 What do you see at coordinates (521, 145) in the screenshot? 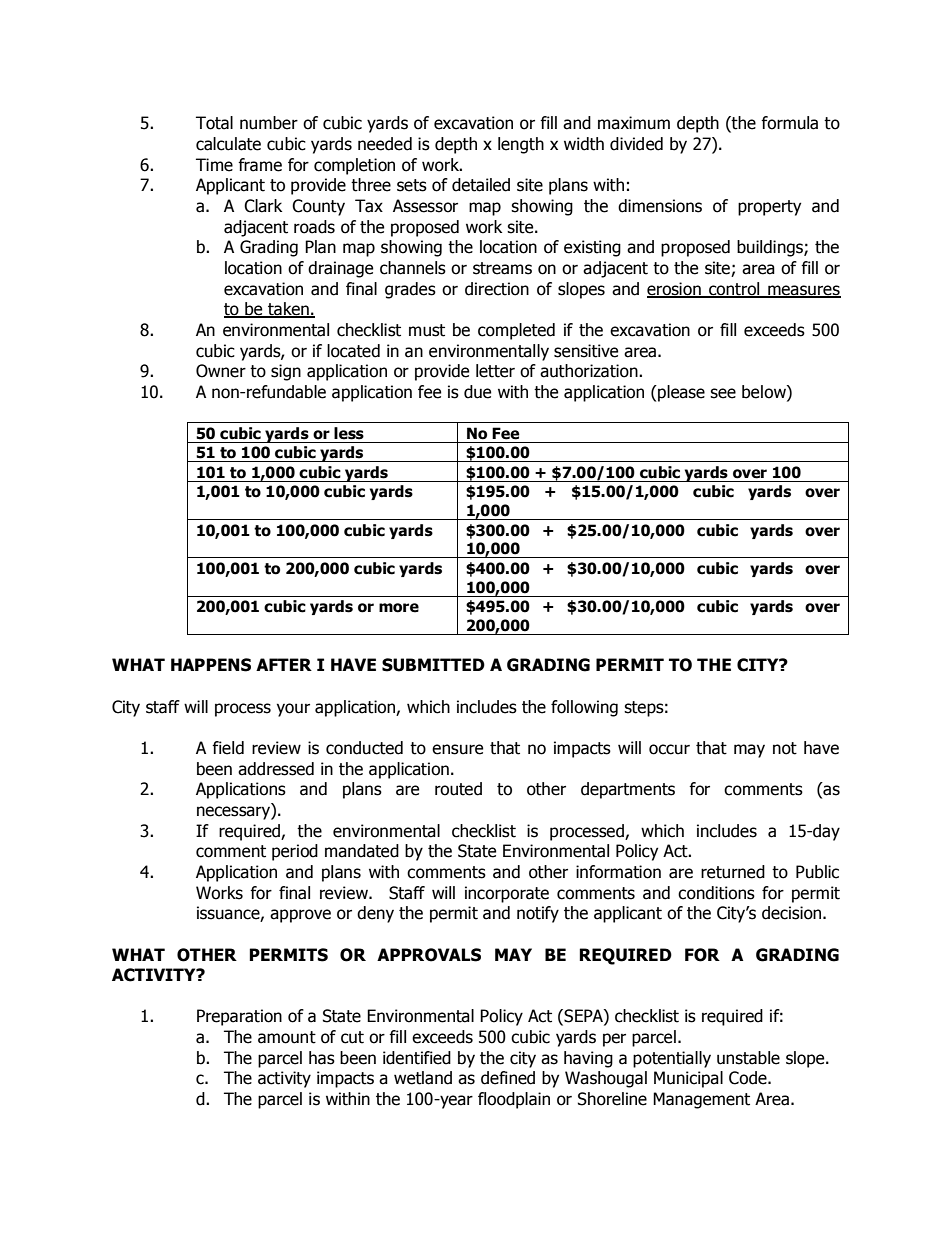
I see `length` at bounding box center [521, 145].
